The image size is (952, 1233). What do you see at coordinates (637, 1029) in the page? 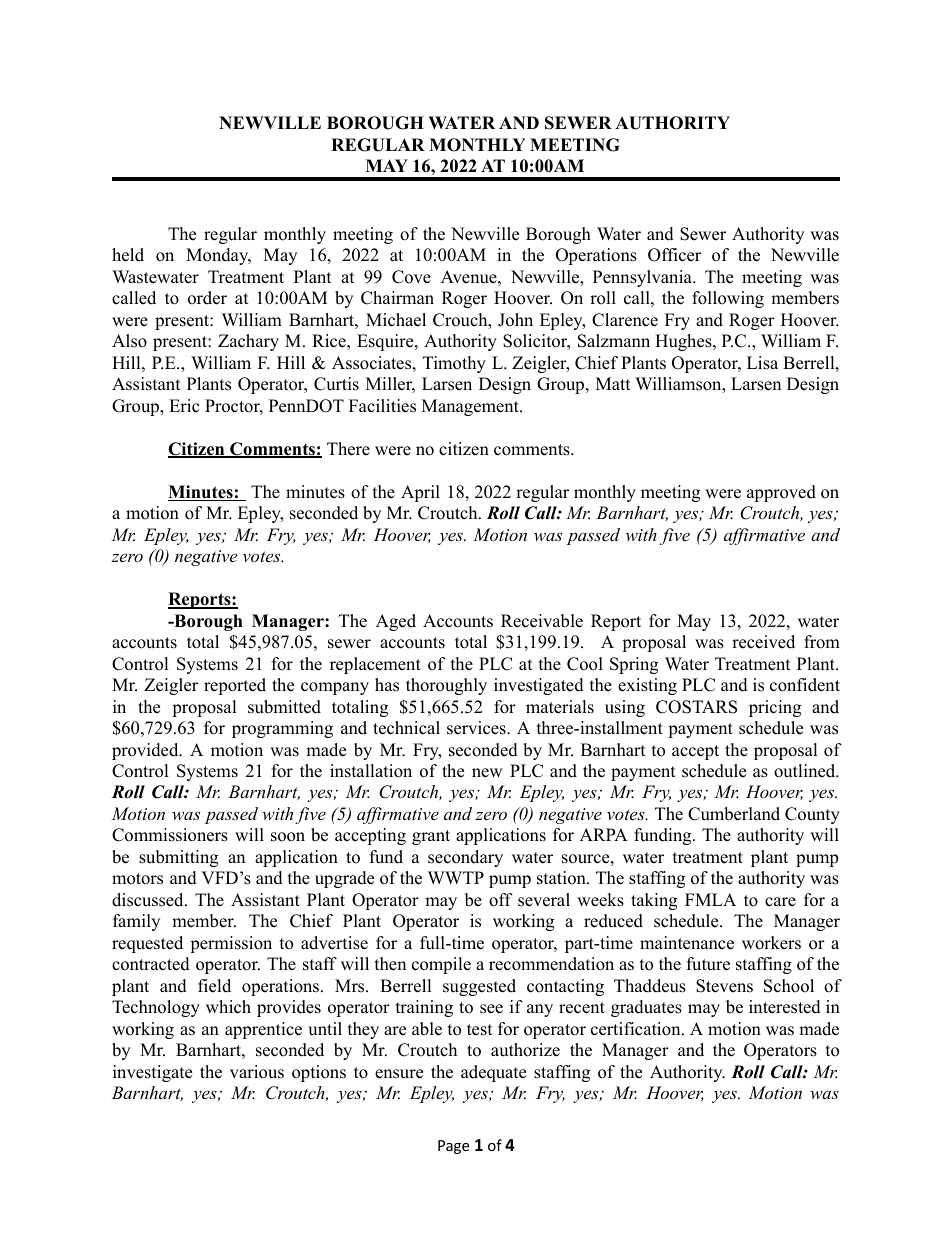
I see `certification` at bounding box center [637, 1029].
